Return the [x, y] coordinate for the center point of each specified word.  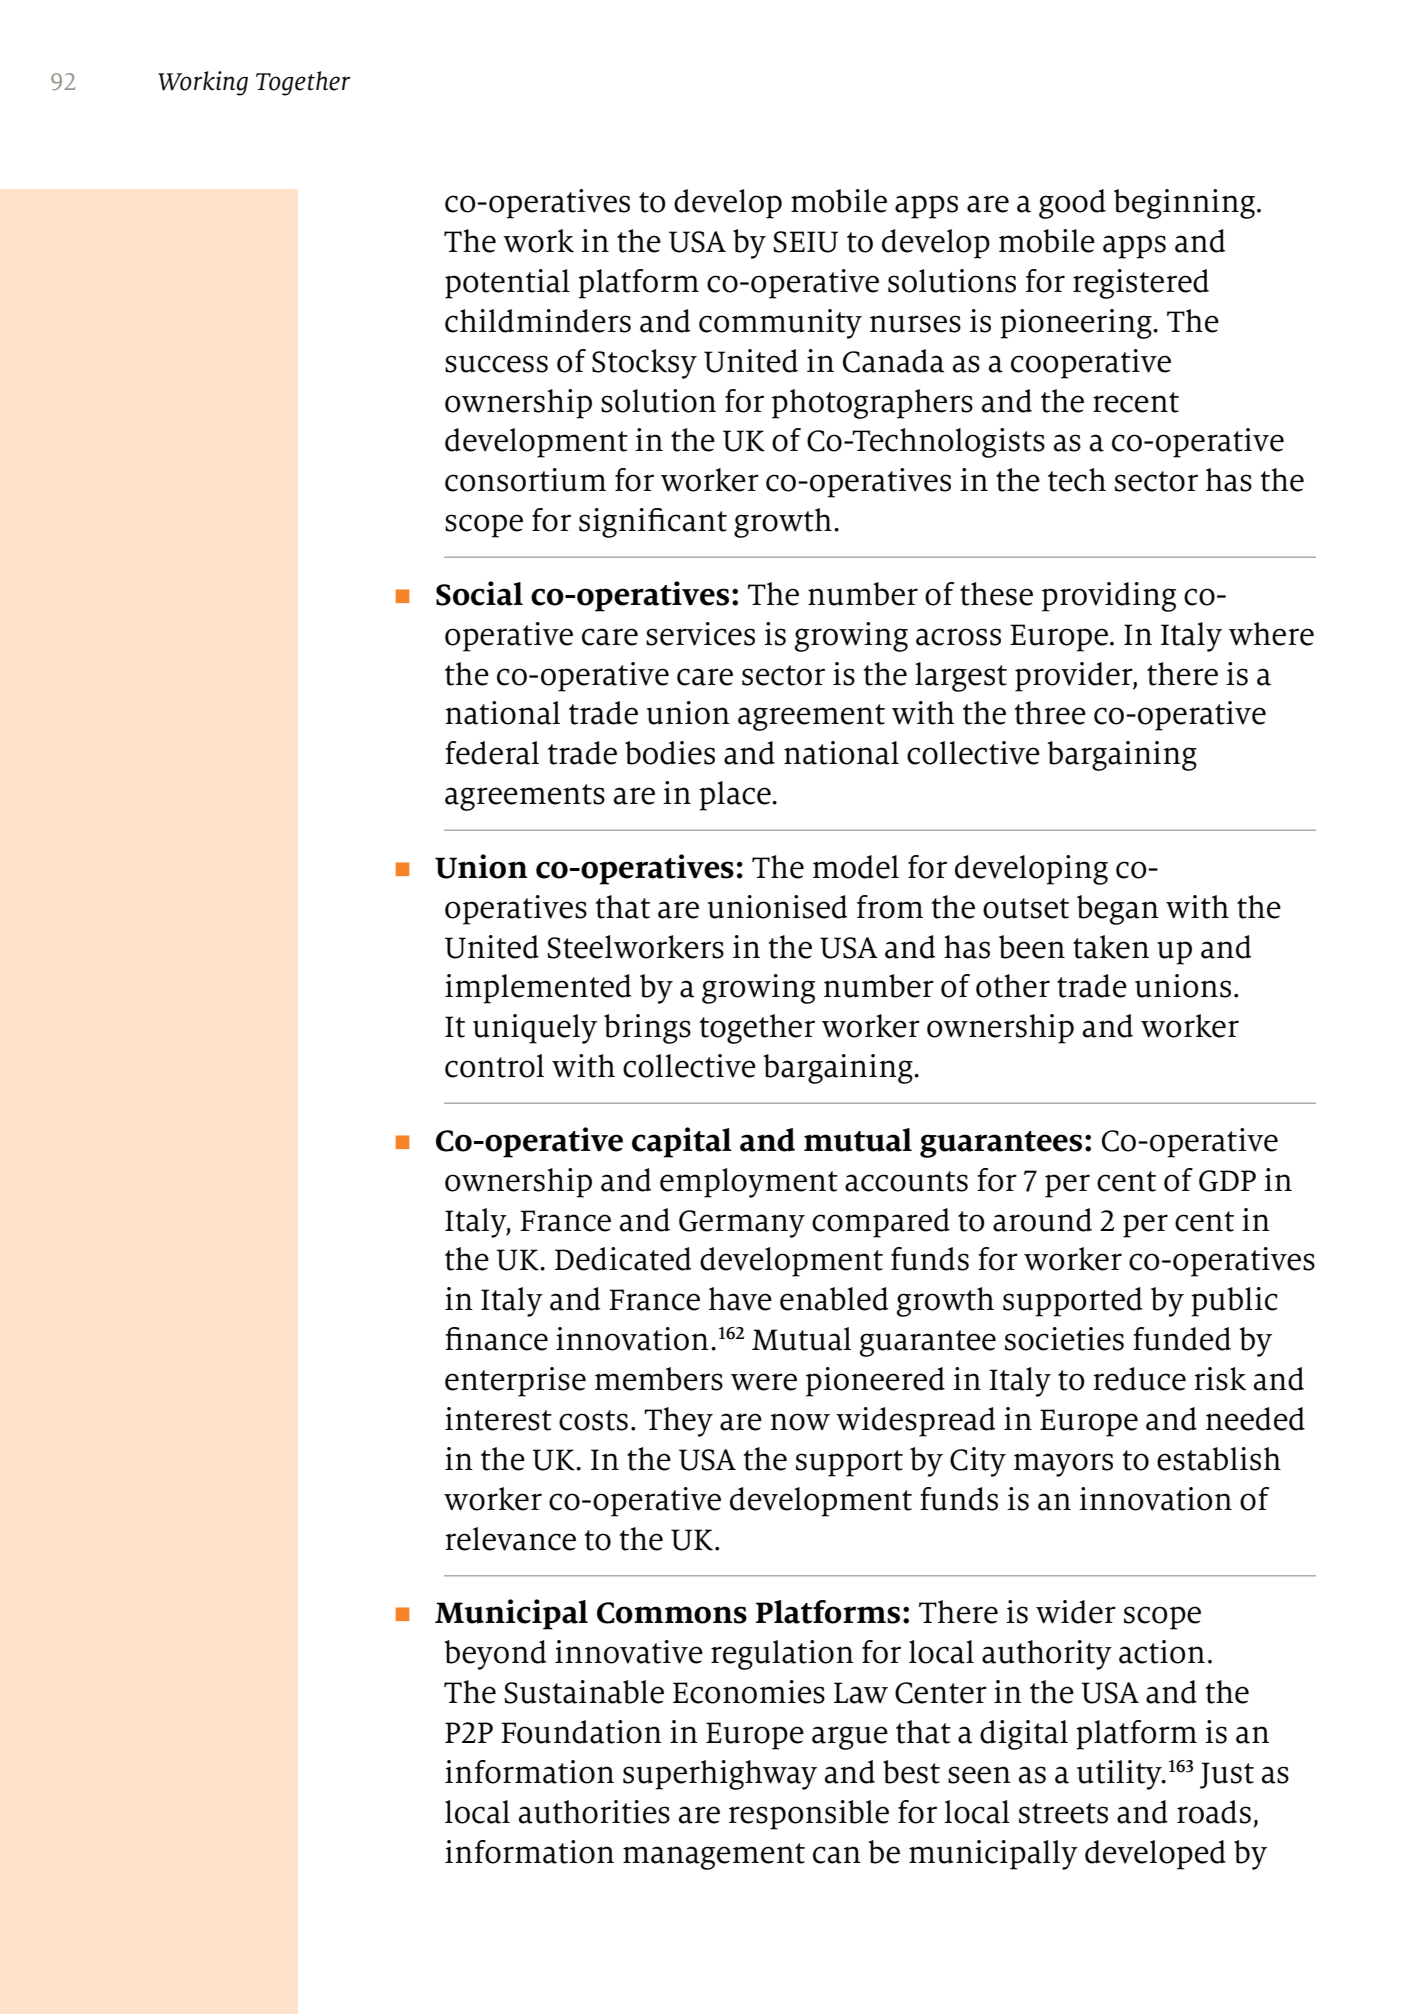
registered [1141, 284]
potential [507, 284]
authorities [594, 1812]
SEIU [805, 242]
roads [1214, 1812]
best [911, 1772]
